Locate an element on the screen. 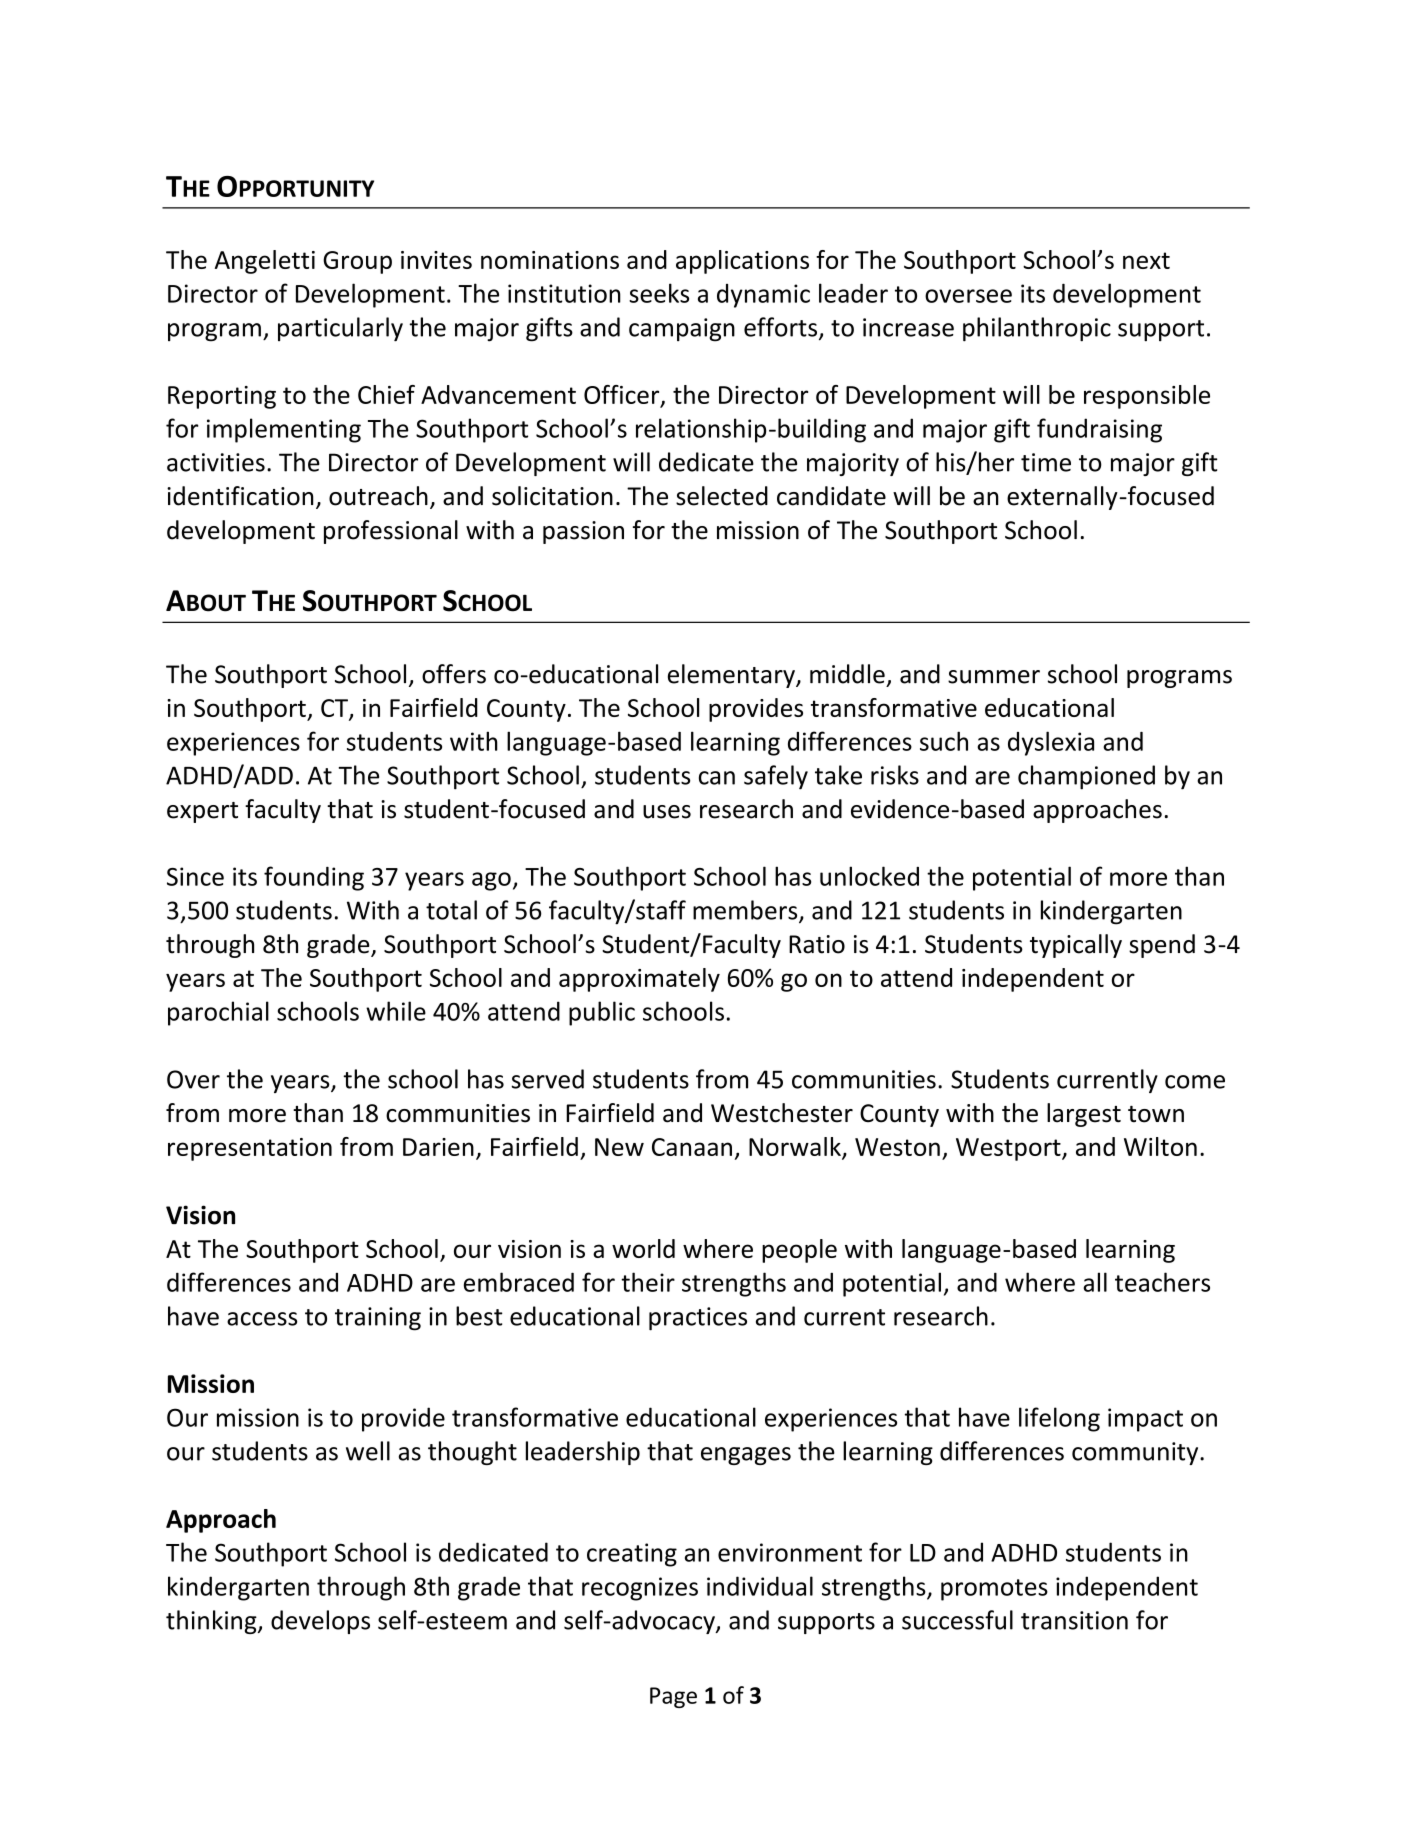 The height and width of the screenshot is (1825, 1410). typically is located at coordinates (1076, 946).
